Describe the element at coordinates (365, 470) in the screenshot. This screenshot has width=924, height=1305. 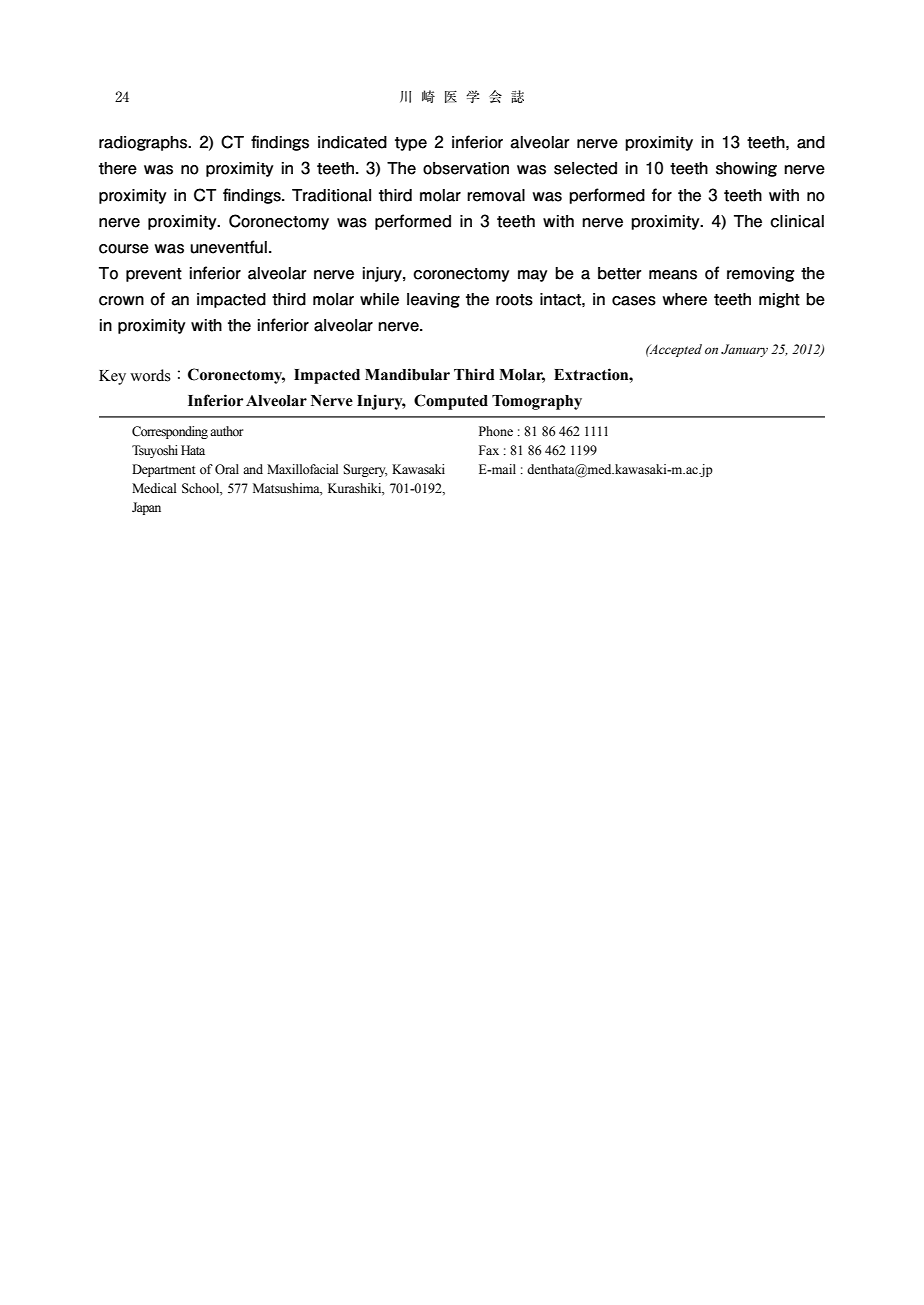
I see `Surgery` at that location.
